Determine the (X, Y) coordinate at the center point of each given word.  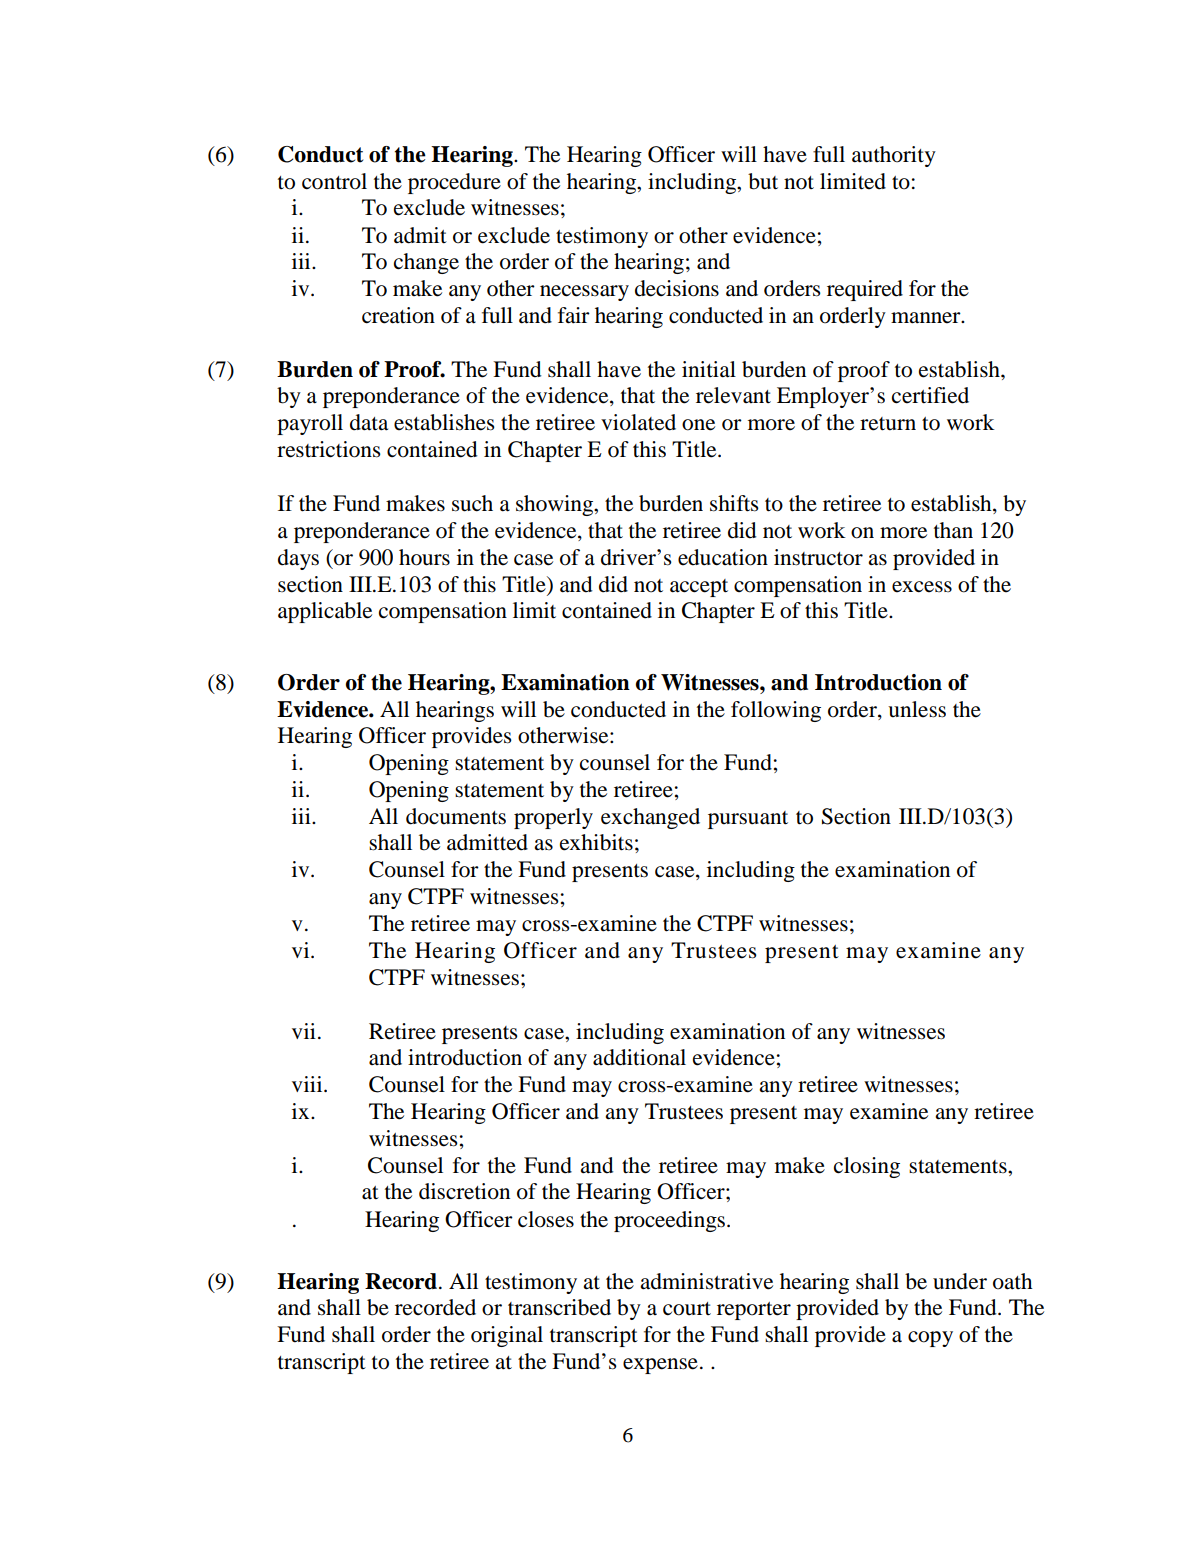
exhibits (596, 842)
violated (638, 422)
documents (456, 816)
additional (639, 1057)
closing (867, 1167)
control (334, 181)
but (763, 181)
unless (917, 709)
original (507, 1336)
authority (894, 156)
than (953, 530)
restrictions (329, 449)
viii (308, 1084)
